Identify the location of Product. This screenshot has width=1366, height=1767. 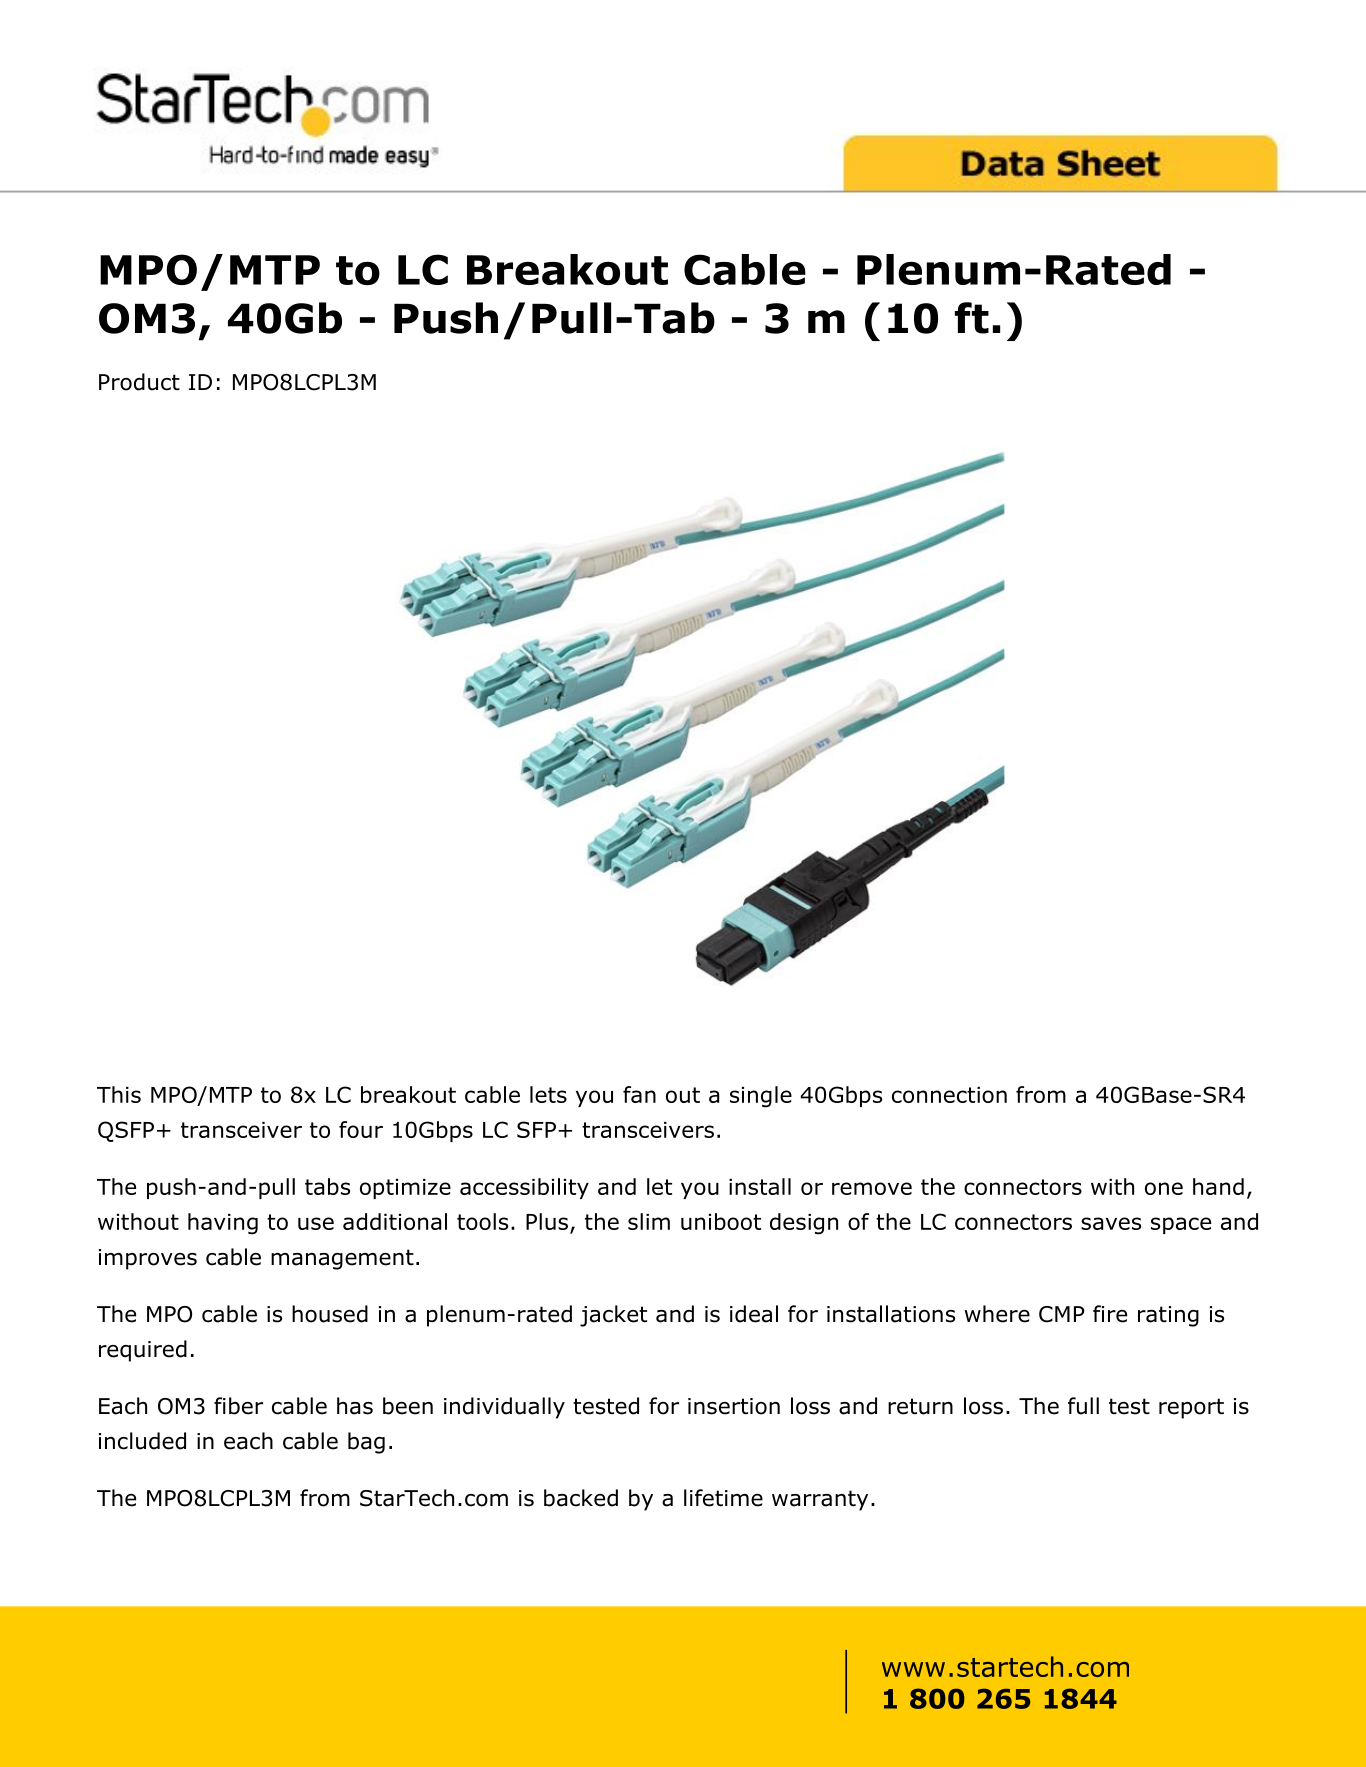
(139, 382).
